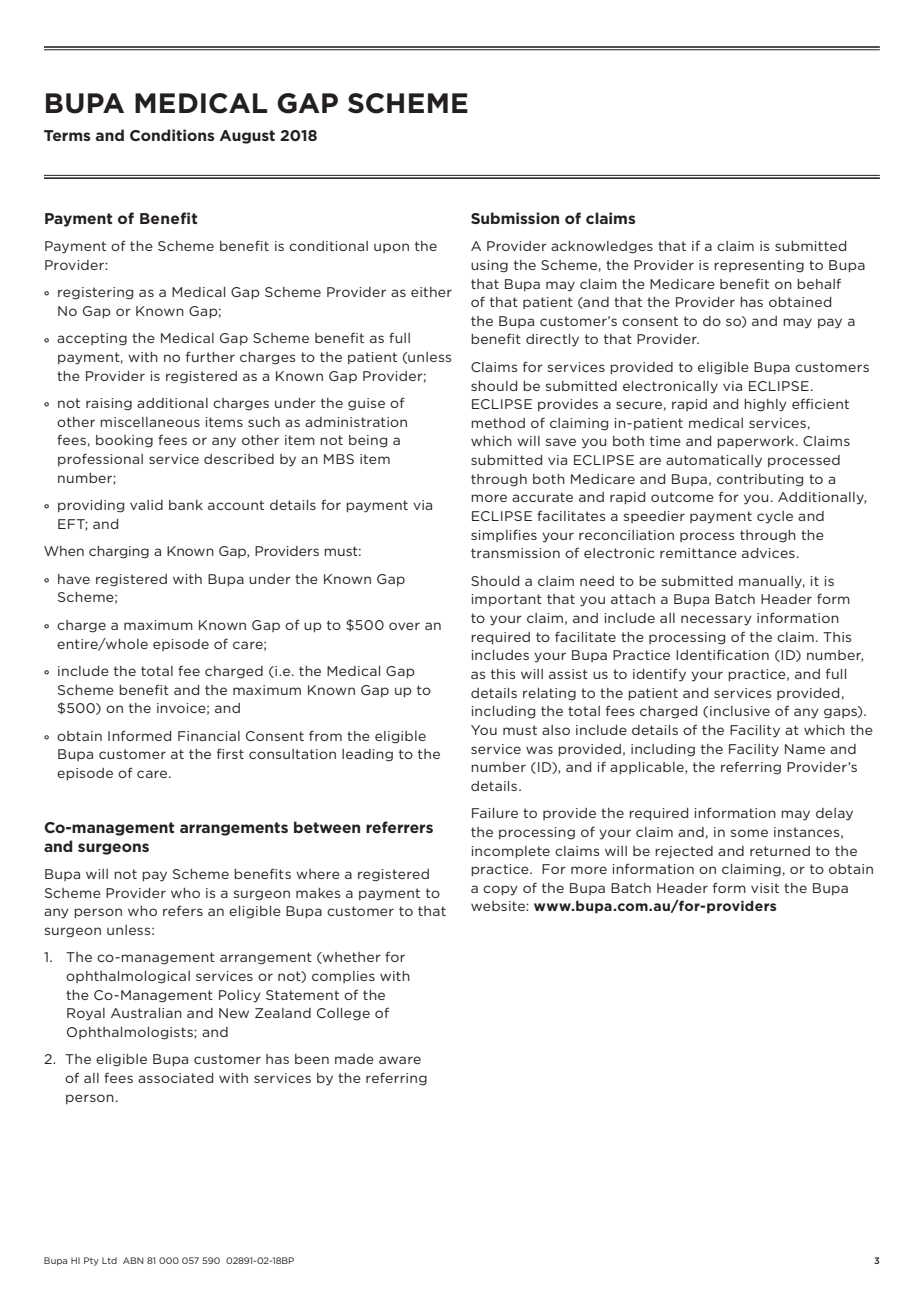 The width and height of the screenshot is (924, 1308). What do you see at coordinates (146, 505) in the screenshot?
I see `valid` at bounding box center [146, 505].
